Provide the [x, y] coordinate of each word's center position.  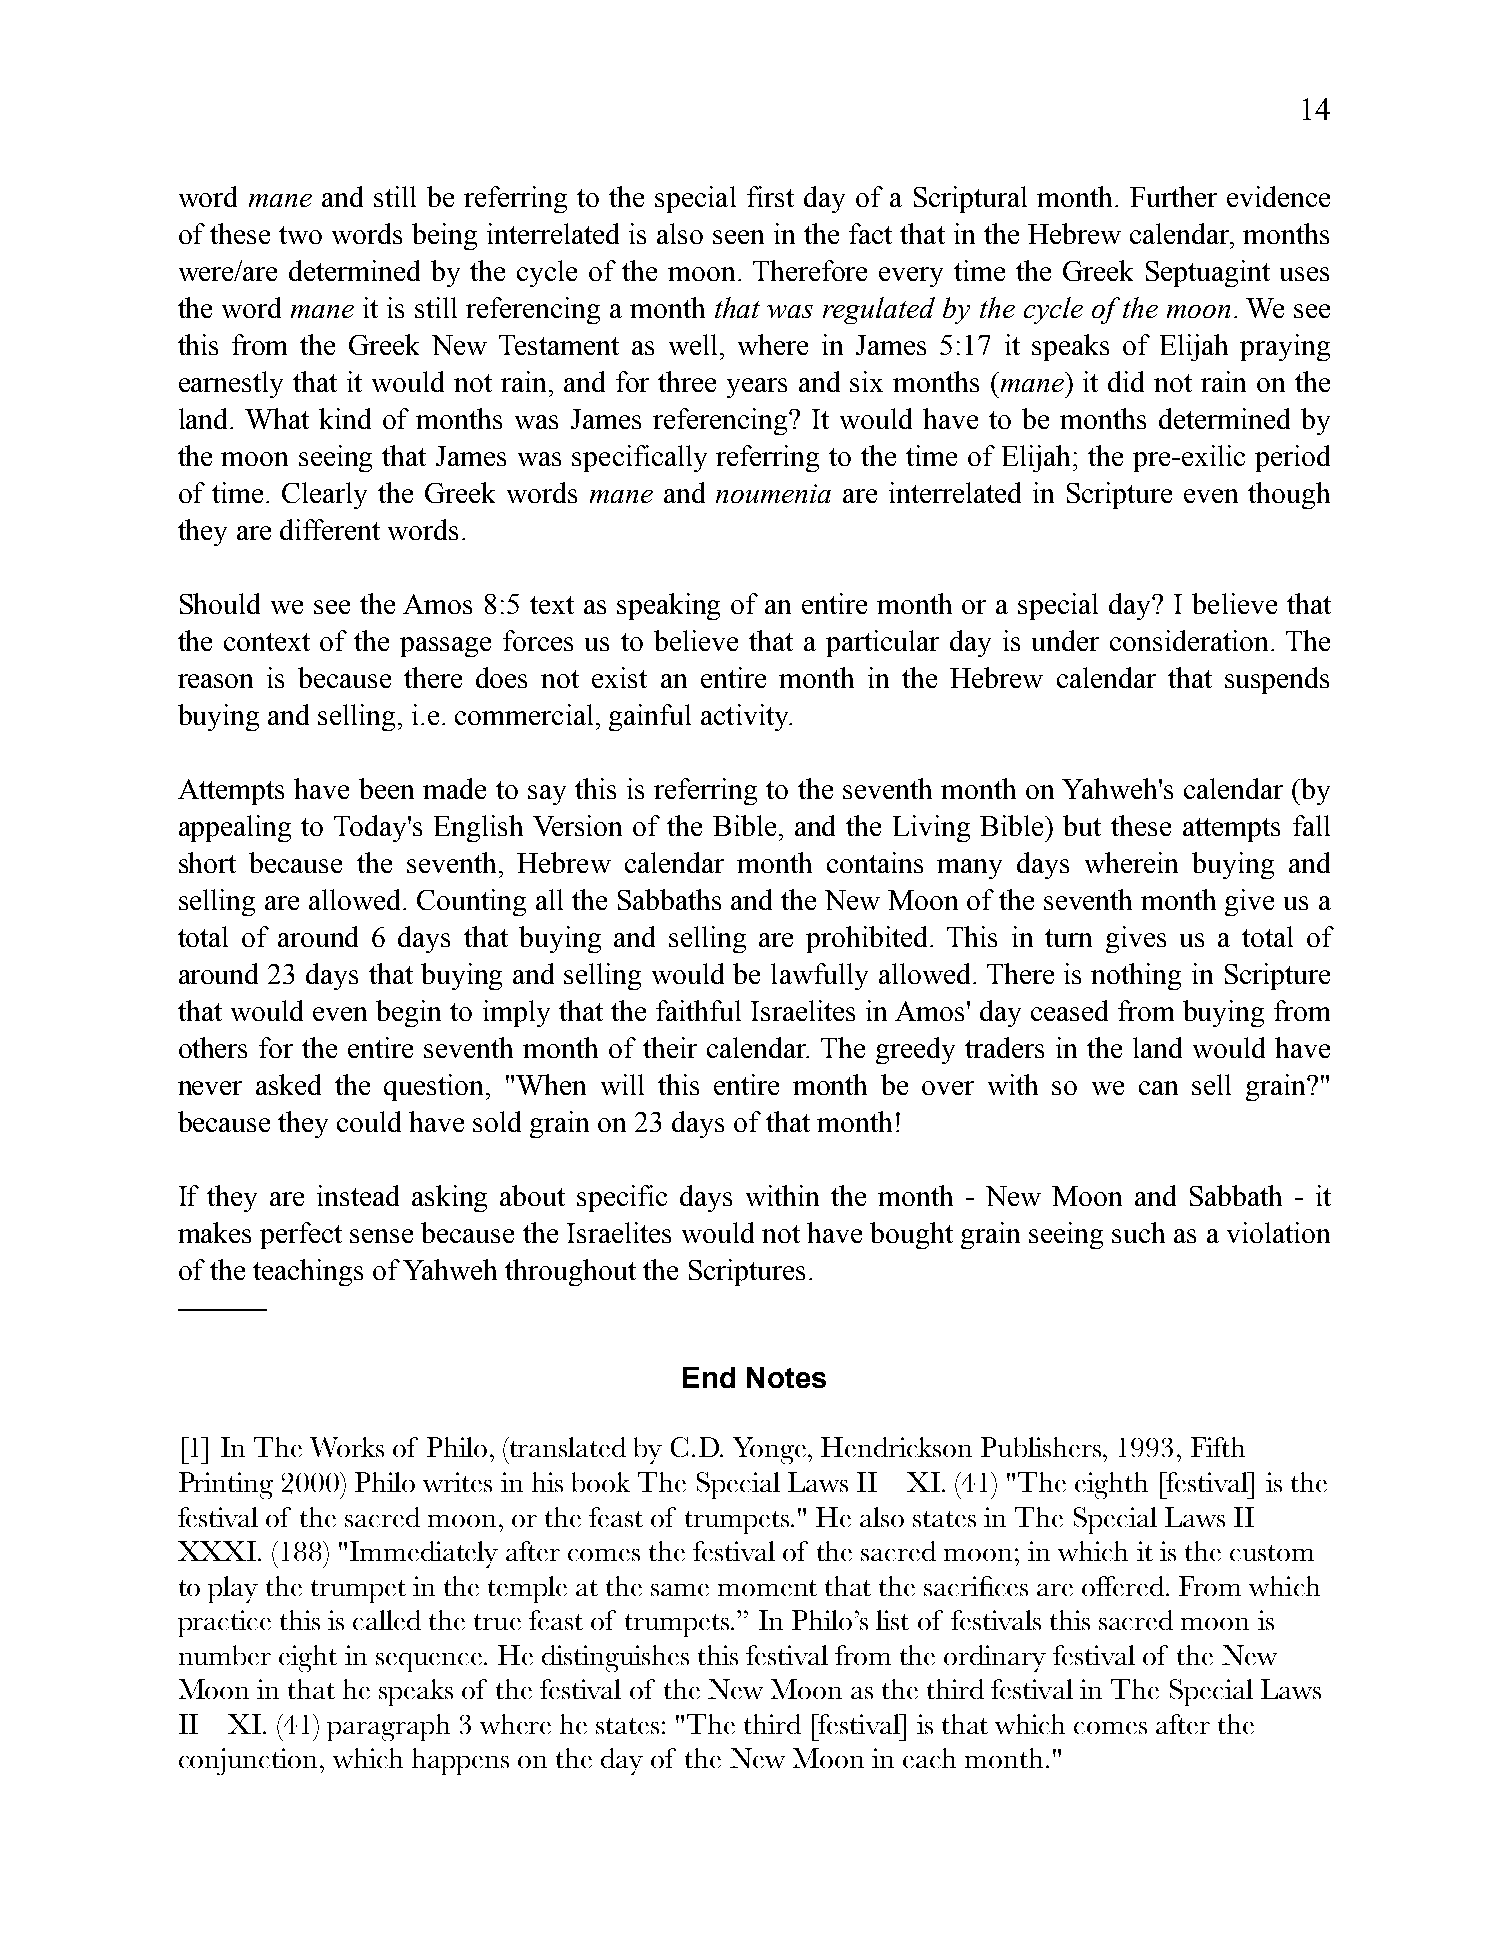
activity [746, 717]
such [1138, 1232]
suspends [1277, 680]
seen [738, 237]
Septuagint [1208, 273]
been [386, 788]
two [300, 235]
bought [911, 1235]
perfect [301, 1235]
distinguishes [615, 1658]
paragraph [388, 1727]
